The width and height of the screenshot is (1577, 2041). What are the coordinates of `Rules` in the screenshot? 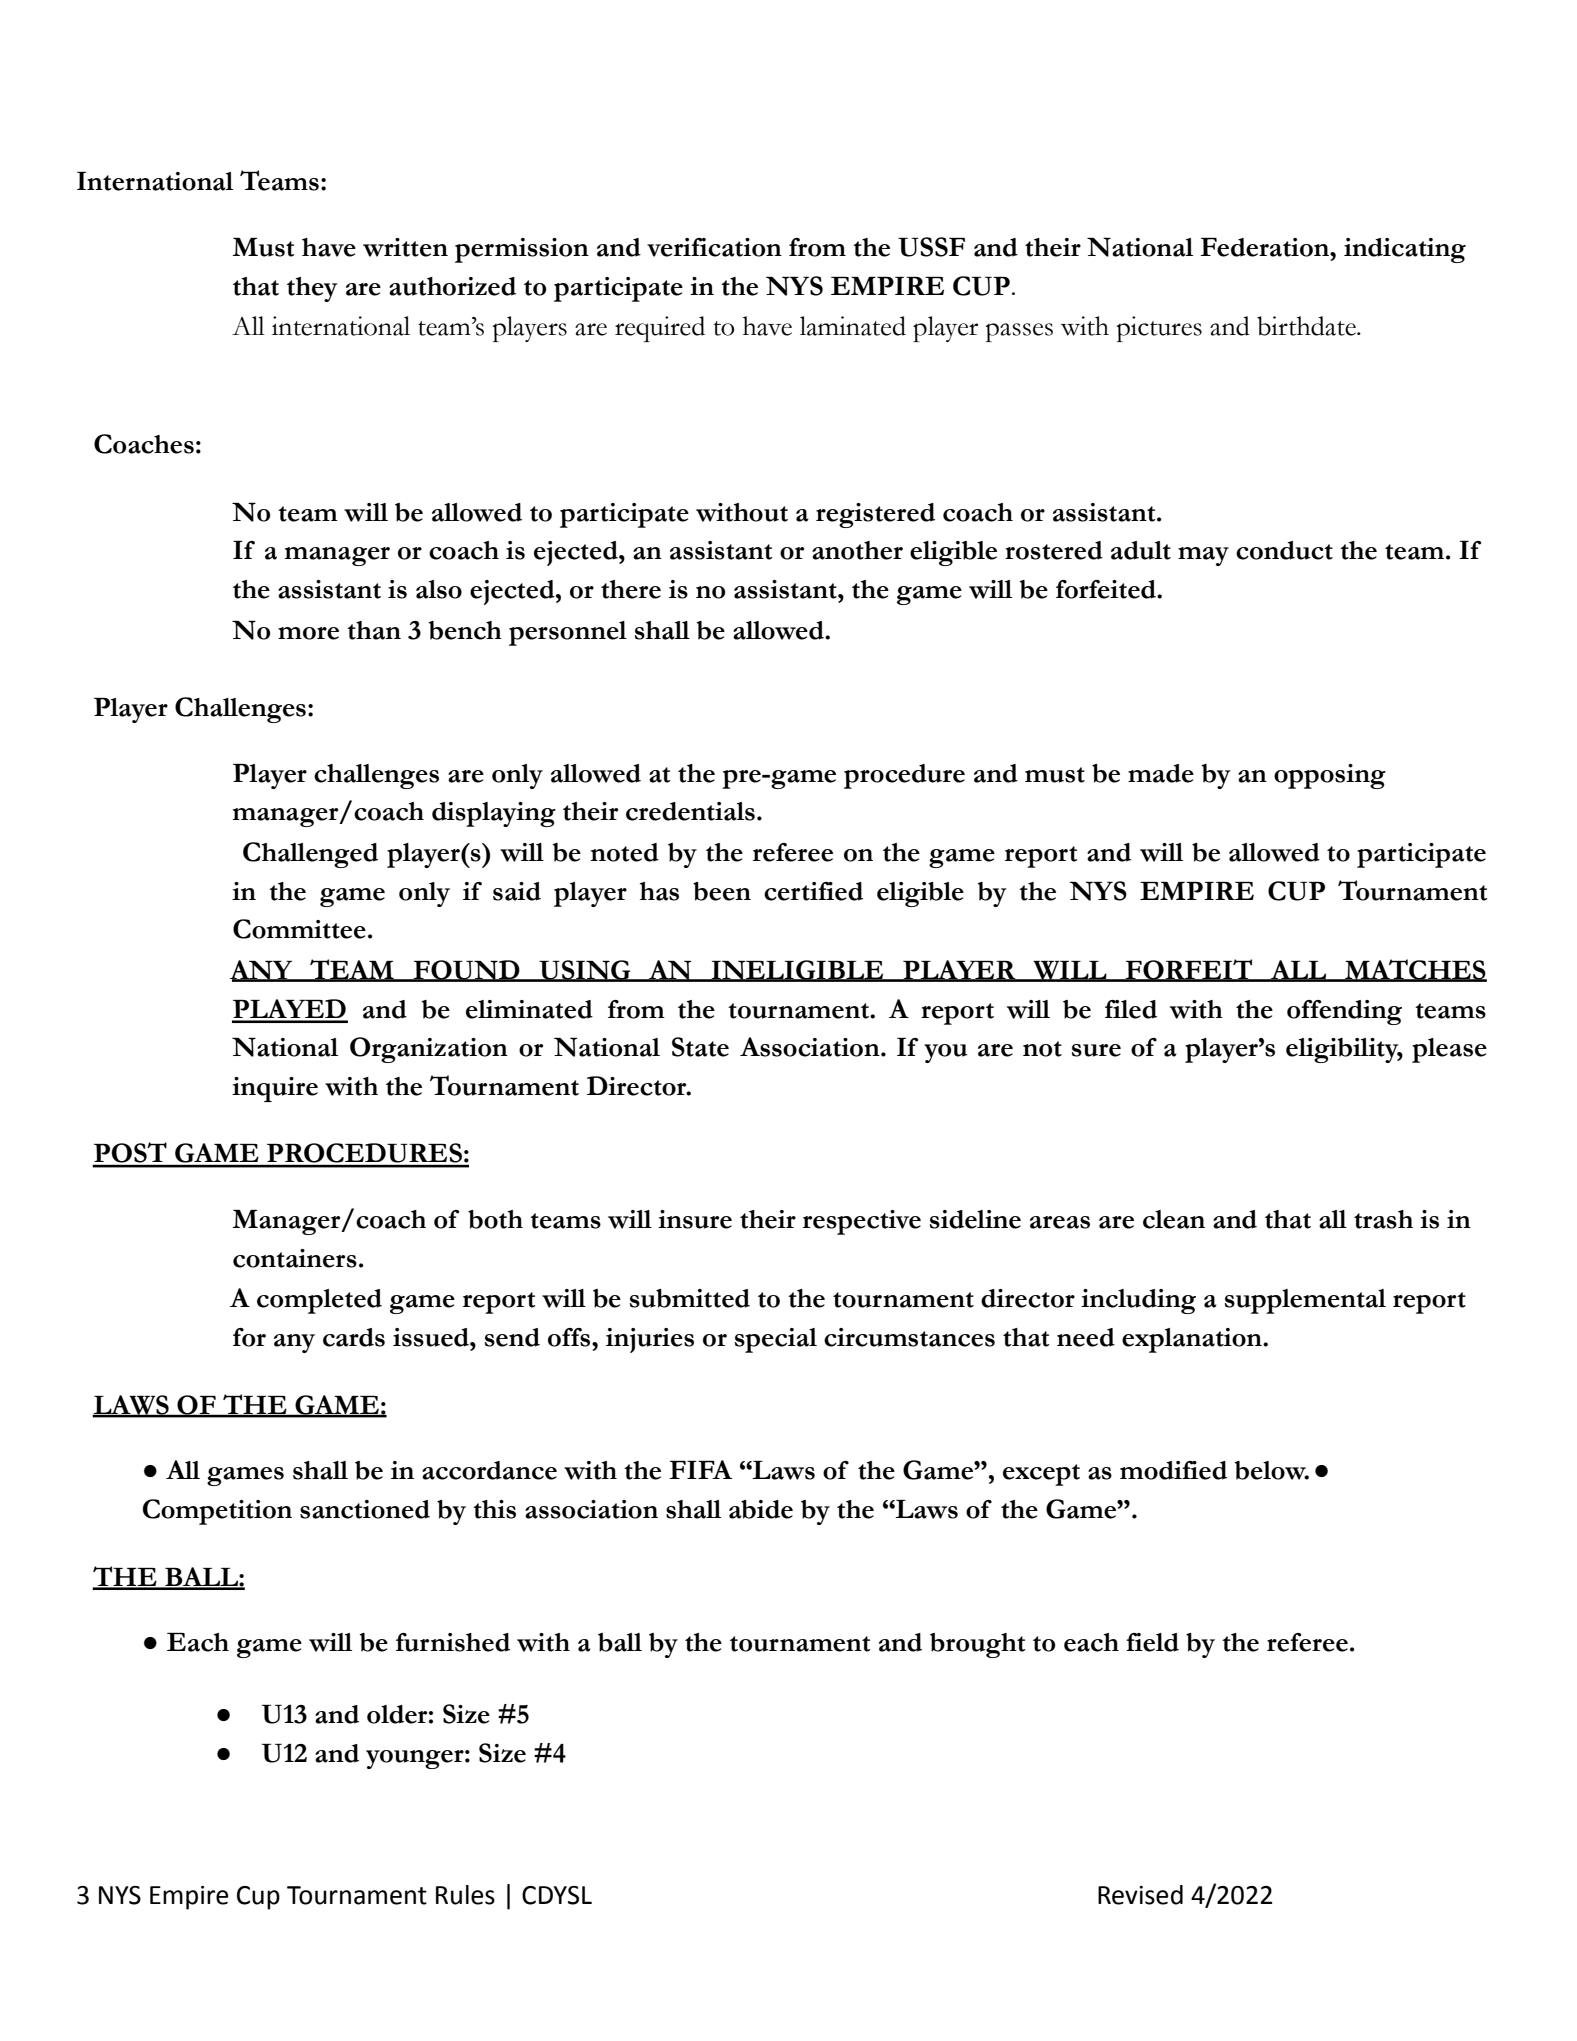 It's located at (465, 1895).
